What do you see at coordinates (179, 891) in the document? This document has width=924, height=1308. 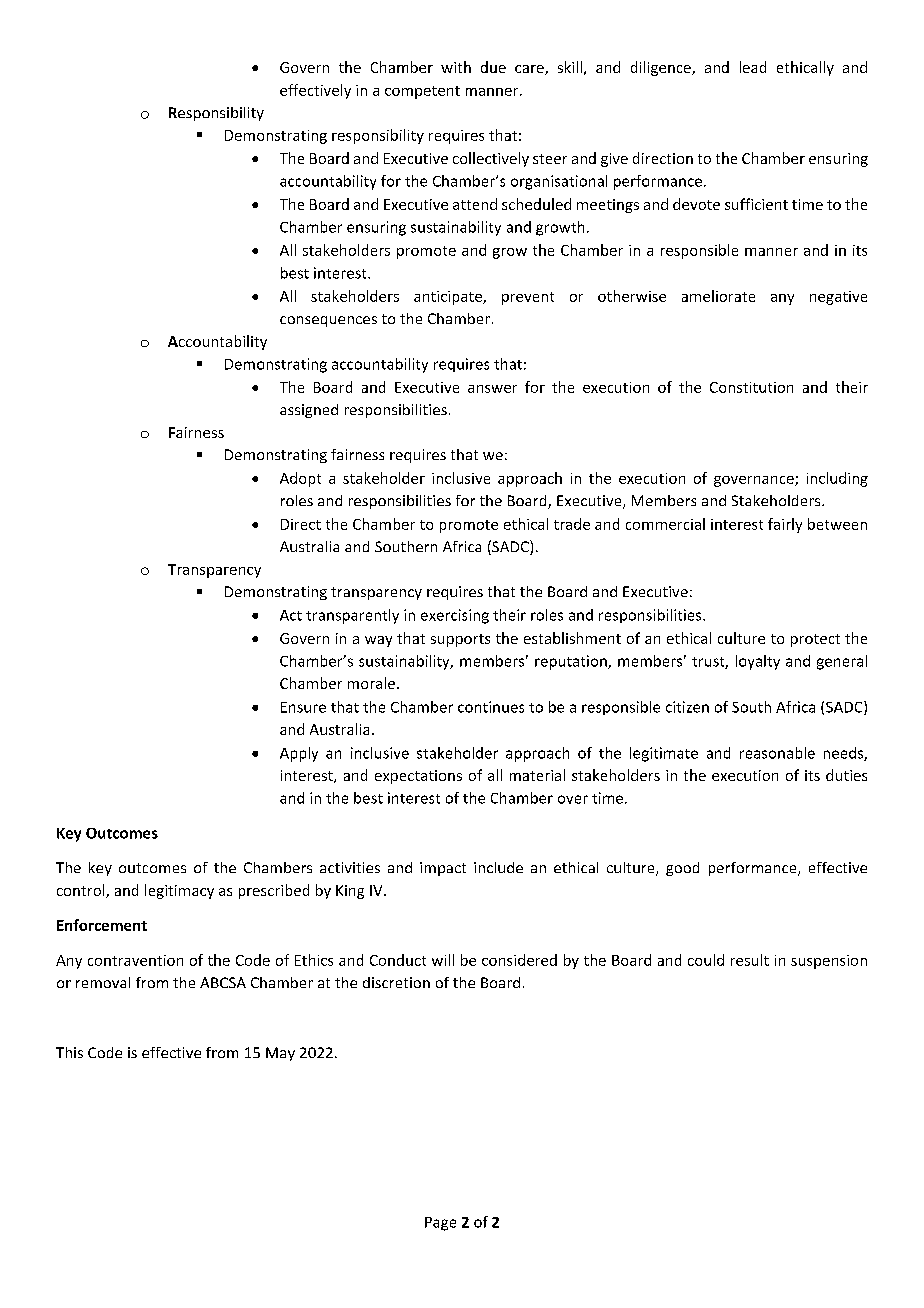 I see `legitimacy` at bounding box center [179, 891].
